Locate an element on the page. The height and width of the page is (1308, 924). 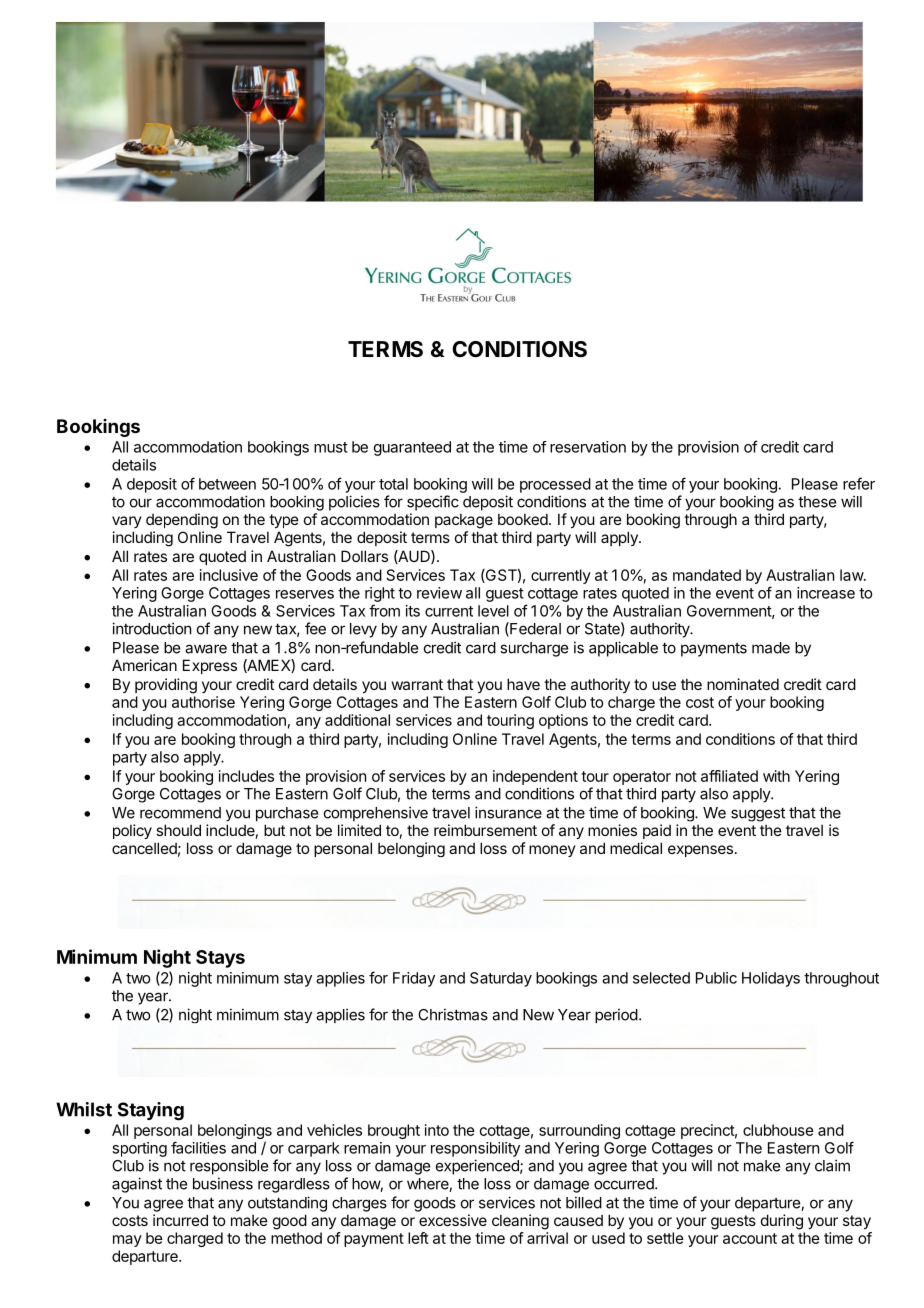
reimbursement is located at coordinates (485, 830).
